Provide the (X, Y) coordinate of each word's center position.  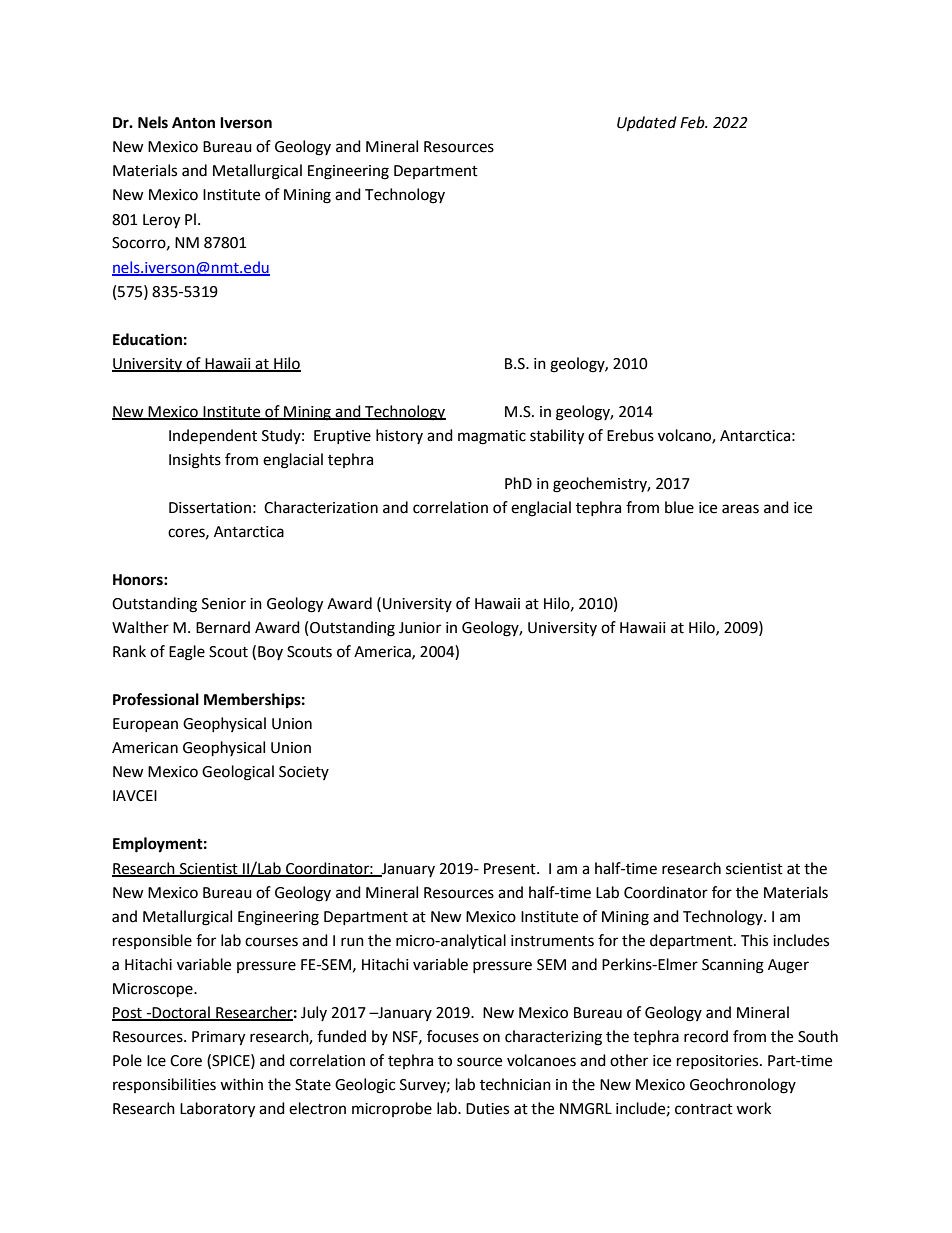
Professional (156, 699)
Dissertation (210, 508)
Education (147, 339)
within (241, 1084)
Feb (693, 122)
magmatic (492, 437)
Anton (193, 123)
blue (679, 507)
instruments (552, 941)
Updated (647, 124)
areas (740, 509)
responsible (152, 941)
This (754, 940)
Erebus (630, 435)
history (399, 436)
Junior (420, 628)
